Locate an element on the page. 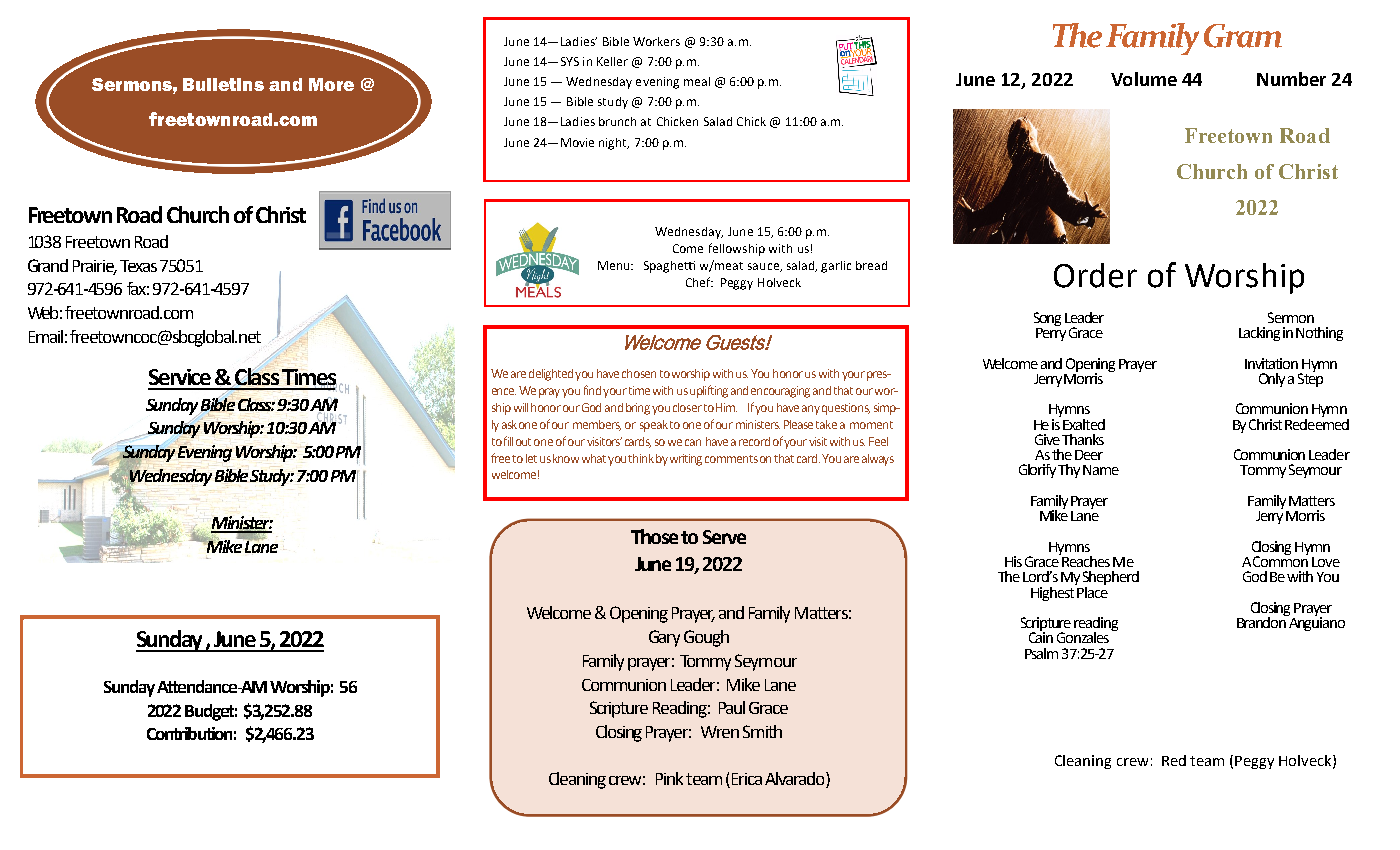 The height and width of the page is (850, 1400). Bulletins is located at coordinates (223, 84).
